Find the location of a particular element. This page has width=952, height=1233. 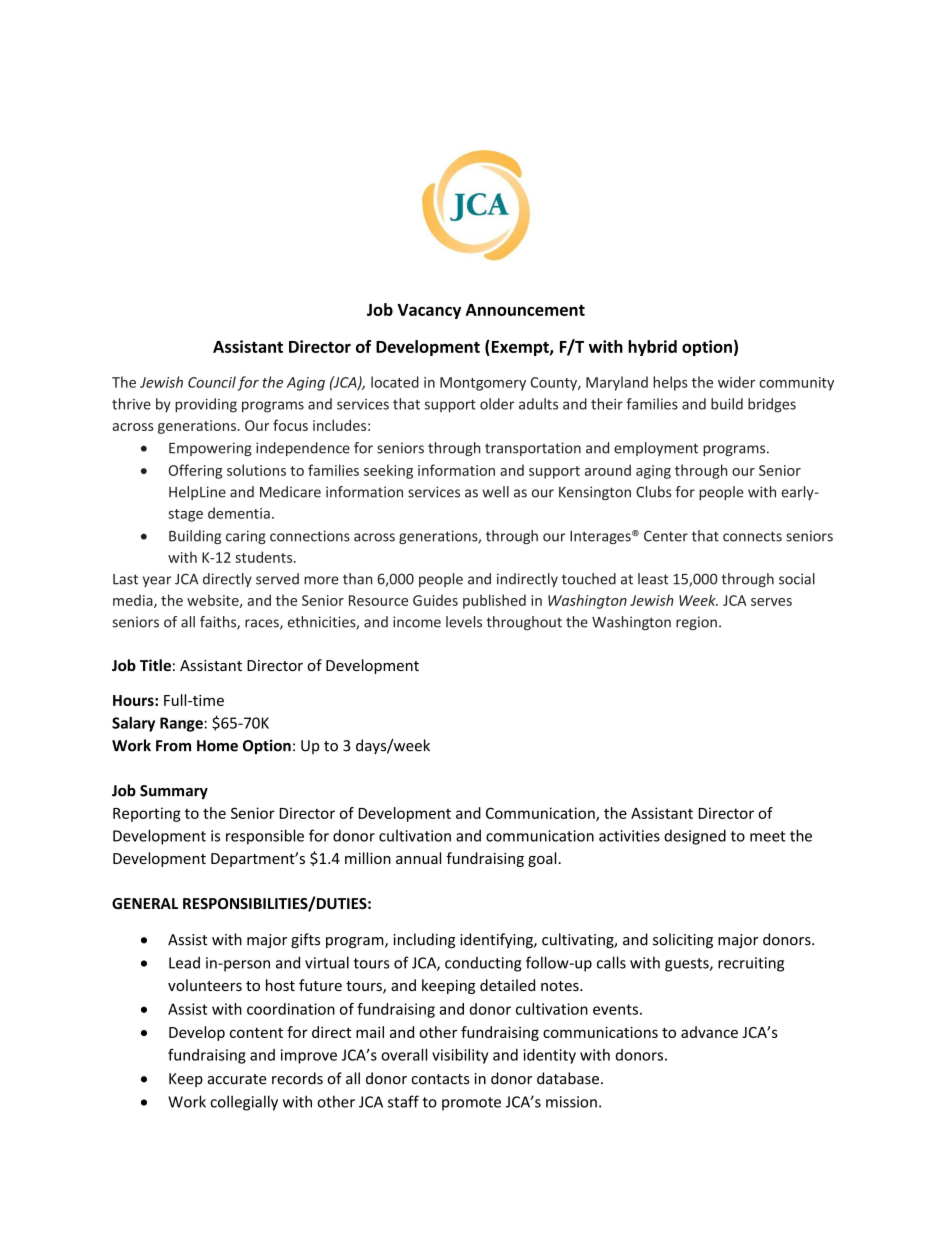

Range is located at coordinates (181, 724).
